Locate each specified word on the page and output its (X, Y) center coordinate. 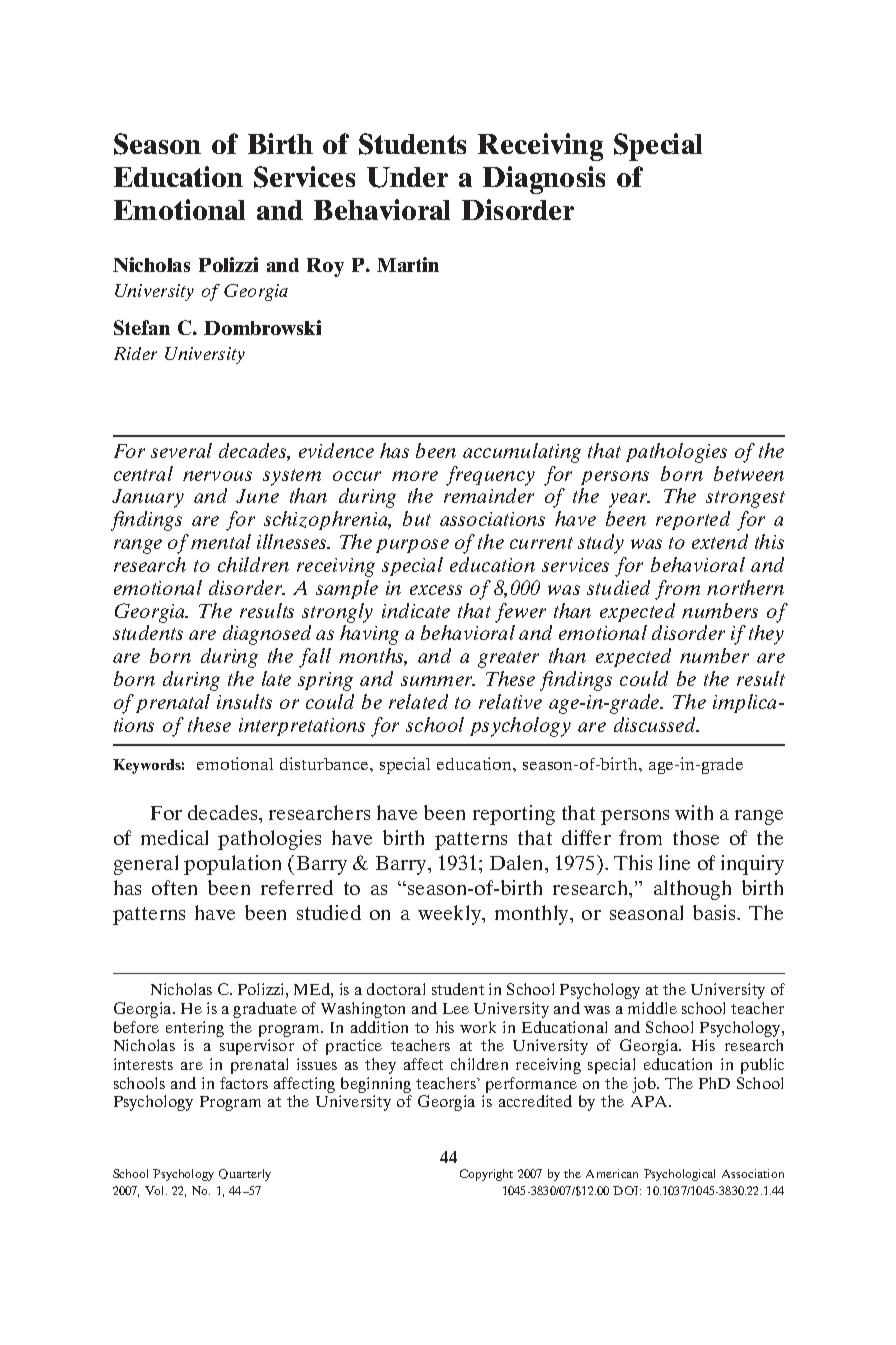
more (415, 476)
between (749, 473)
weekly (451, 915)
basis (715, 912)
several (181, 450)
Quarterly (245, 1175)
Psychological (679, 1175)
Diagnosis (544, 180)
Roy (325, 267)
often (174, 887)
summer (438, 681)
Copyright (486, 1175)
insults (244, 701)
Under (407, 177)
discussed (656, 724)
